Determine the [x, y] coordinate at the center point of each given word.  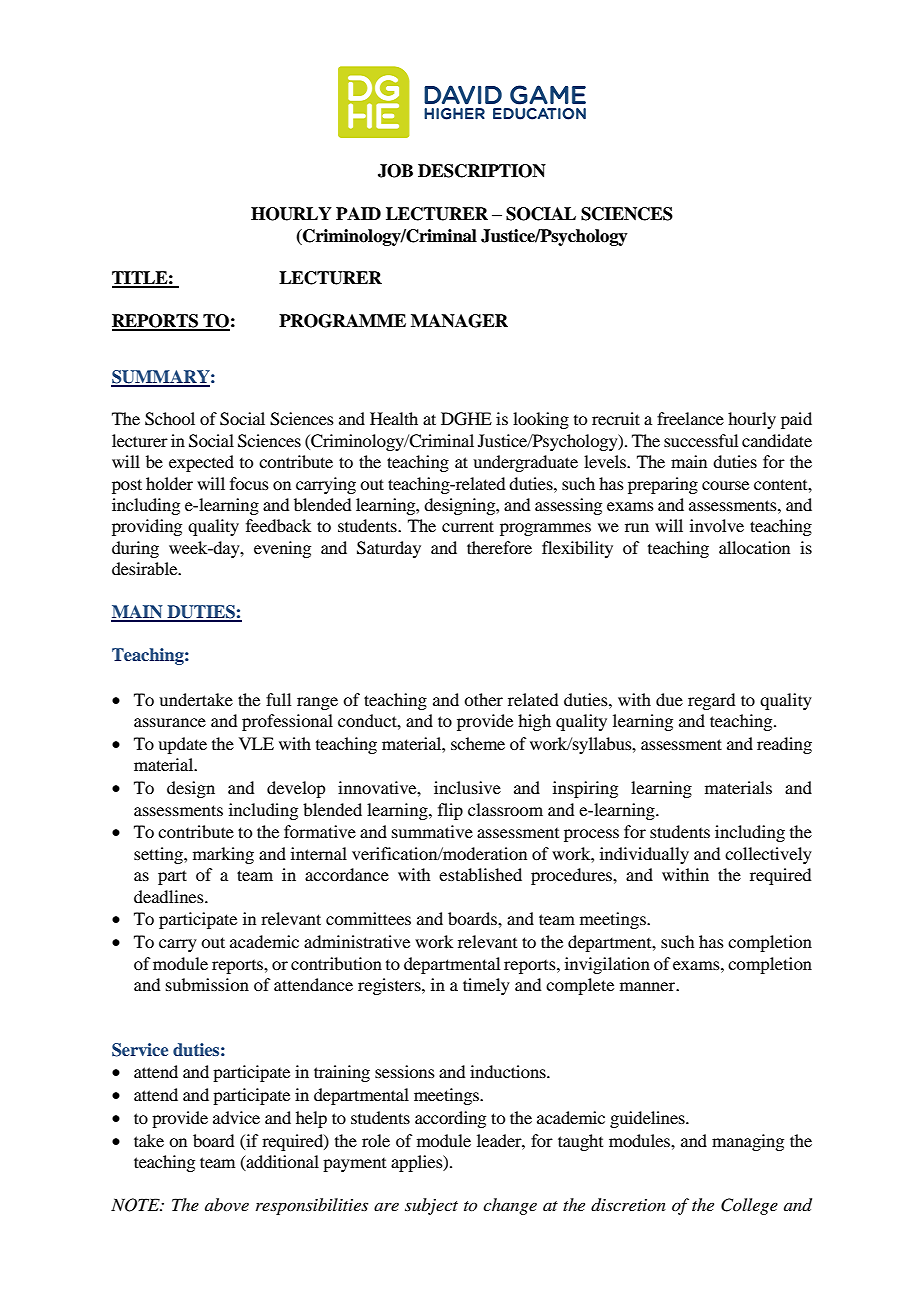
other [483, 699]
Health [394, 418]
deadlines [170, 896]
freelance [690, 418]
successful [701, 440]
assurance [170, 722]
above [227, 1204]
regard [711, 701]
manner [649, 986]
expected [201, 463]
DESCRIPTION [482, 171]
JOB [395, 171]
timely [486, 986]
